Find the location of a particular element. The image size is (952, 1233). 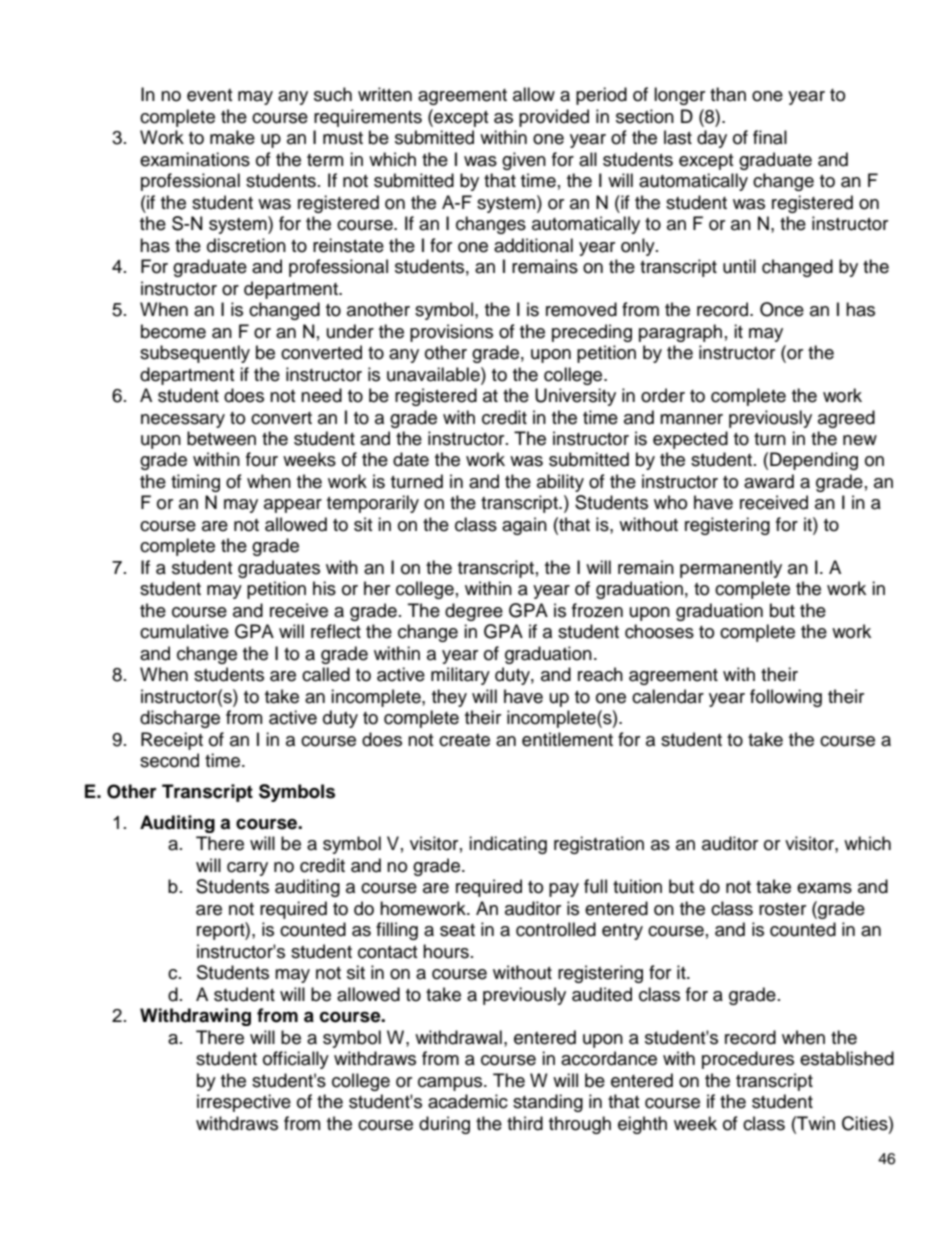

degree is located at coordinates (474, 612).
